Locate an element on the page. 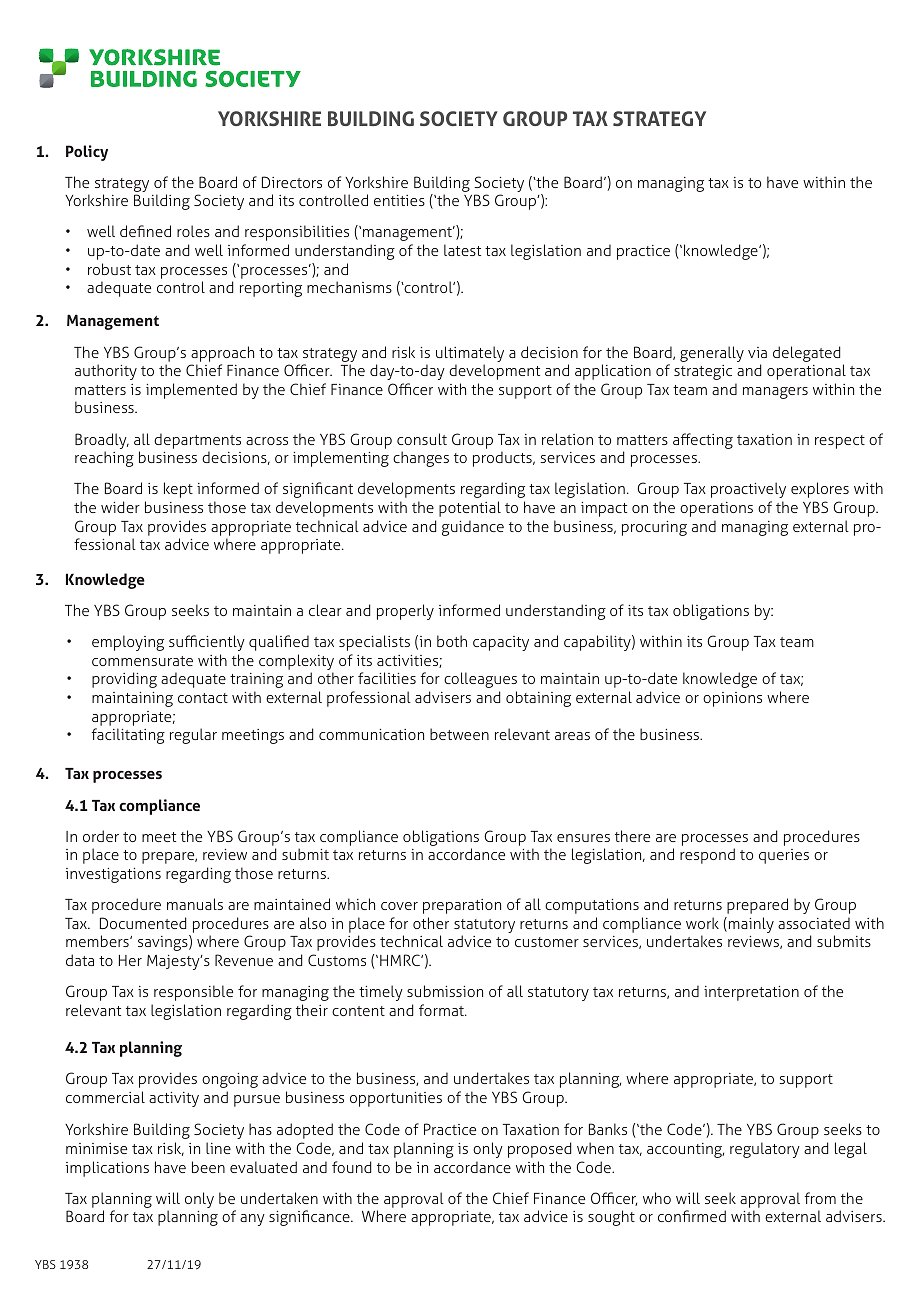 The image size is (924, 1308). preparation is located at coordinates (462, 906).
